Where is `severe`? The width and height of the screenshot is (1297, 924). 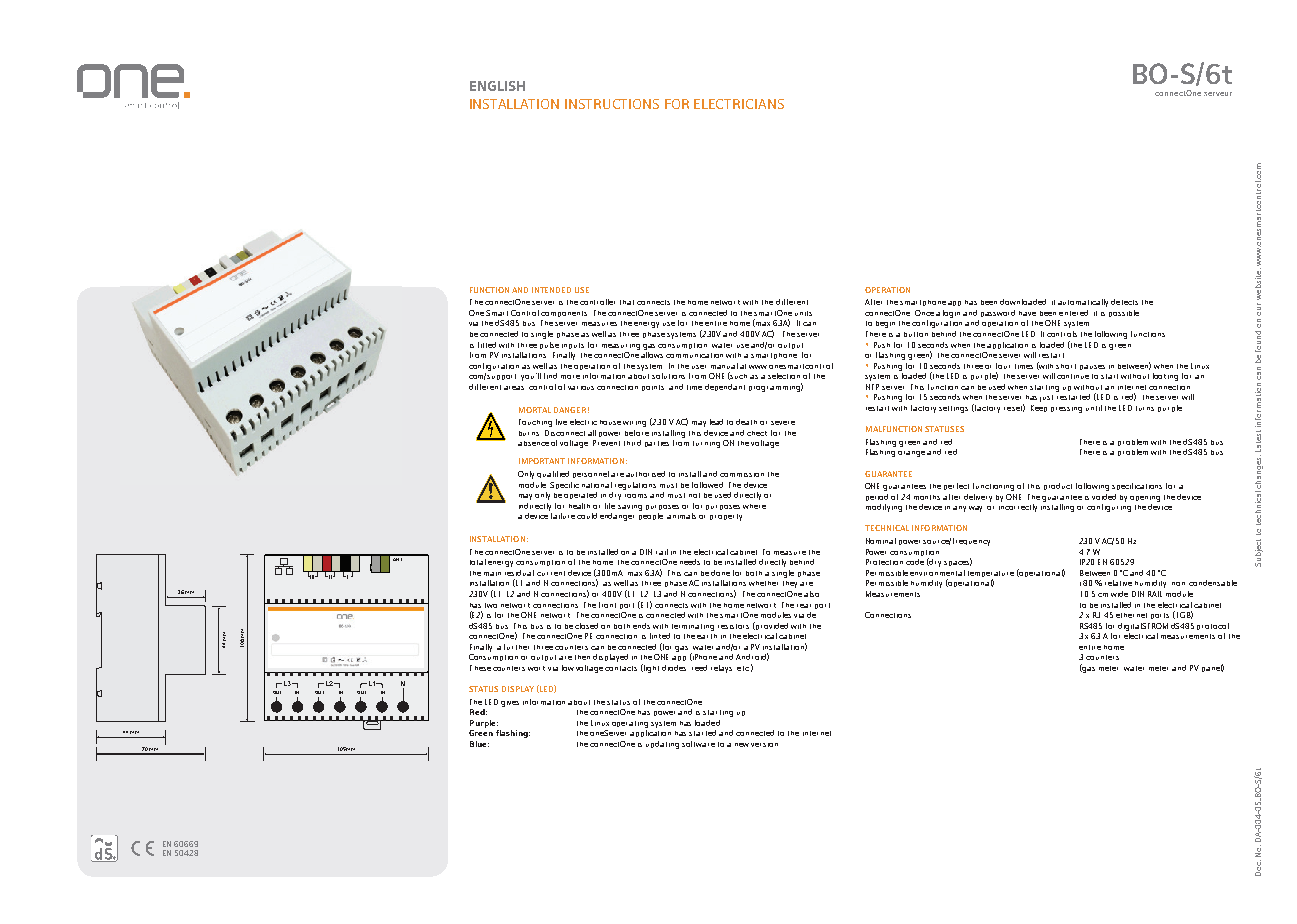 severe is located at coordinates (783, 423).
